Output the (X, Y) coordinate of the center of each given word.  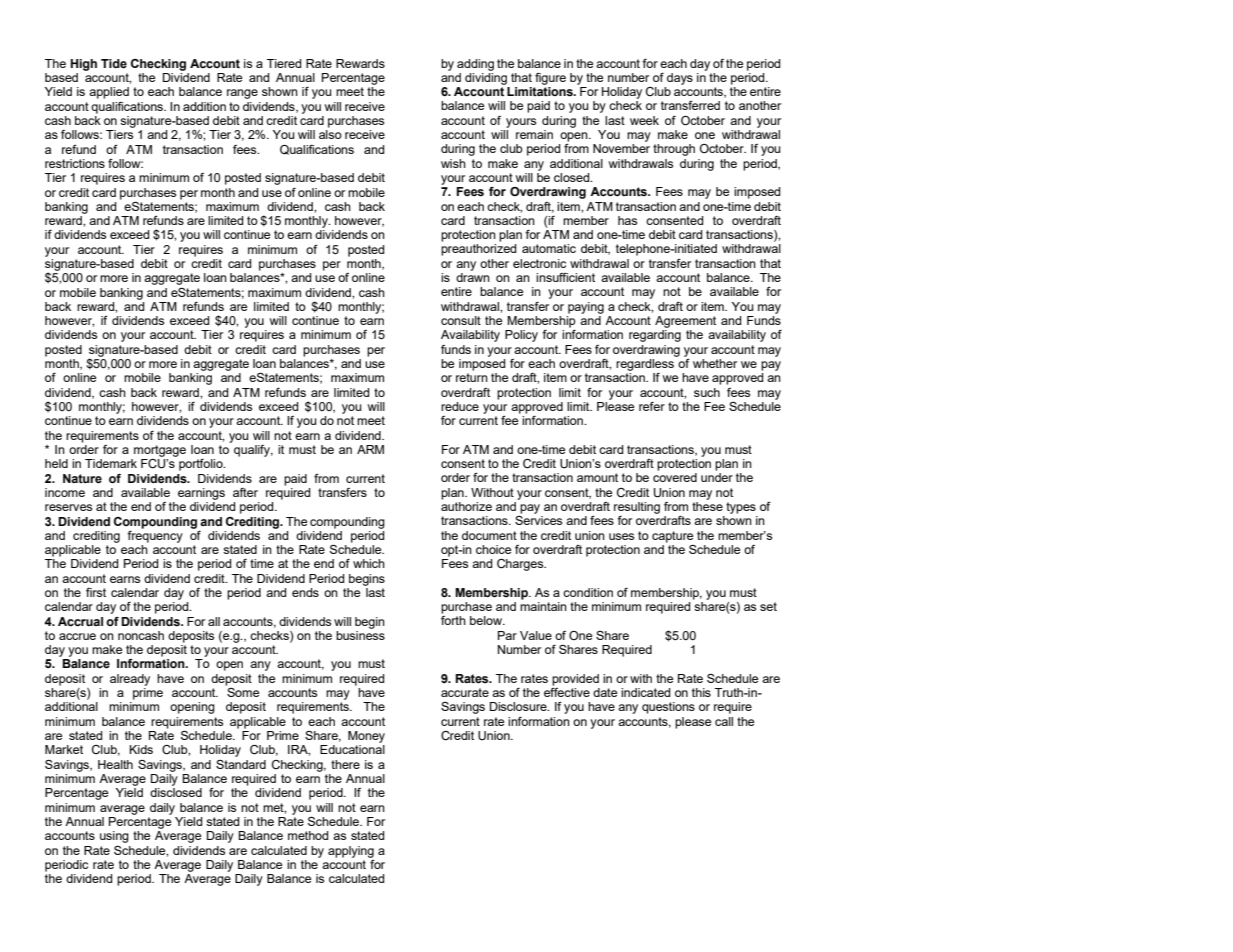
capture (672, 537)
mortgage (160, 451)
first (96, 592)
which (369, 563)
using (114, 837)
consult (461, 320)
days (680, 79)
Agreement (685, 322)
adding (475, 65)
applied (109, 93)
